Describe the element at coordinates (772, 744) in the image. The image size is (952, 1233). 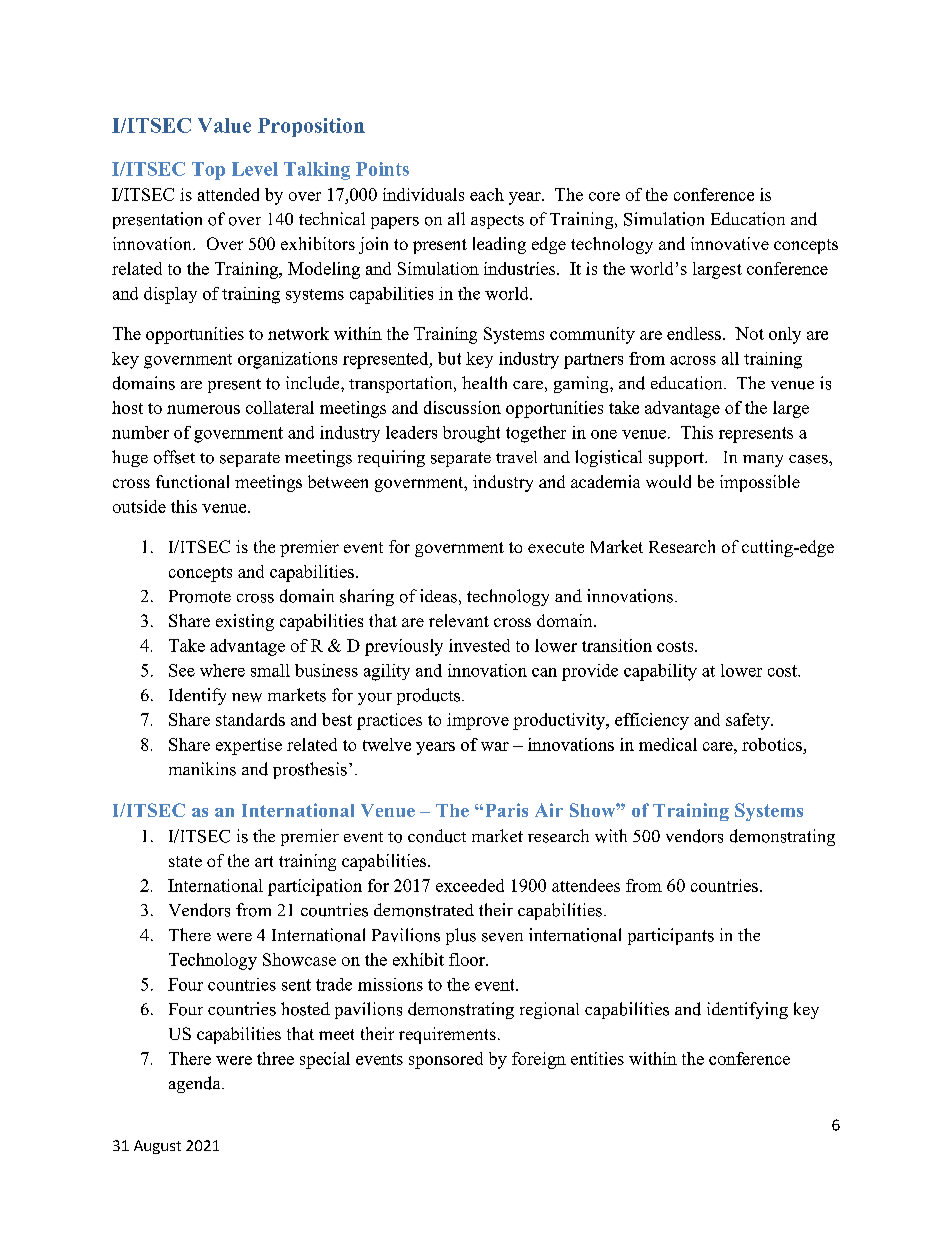
I see `robotics` at that location.
